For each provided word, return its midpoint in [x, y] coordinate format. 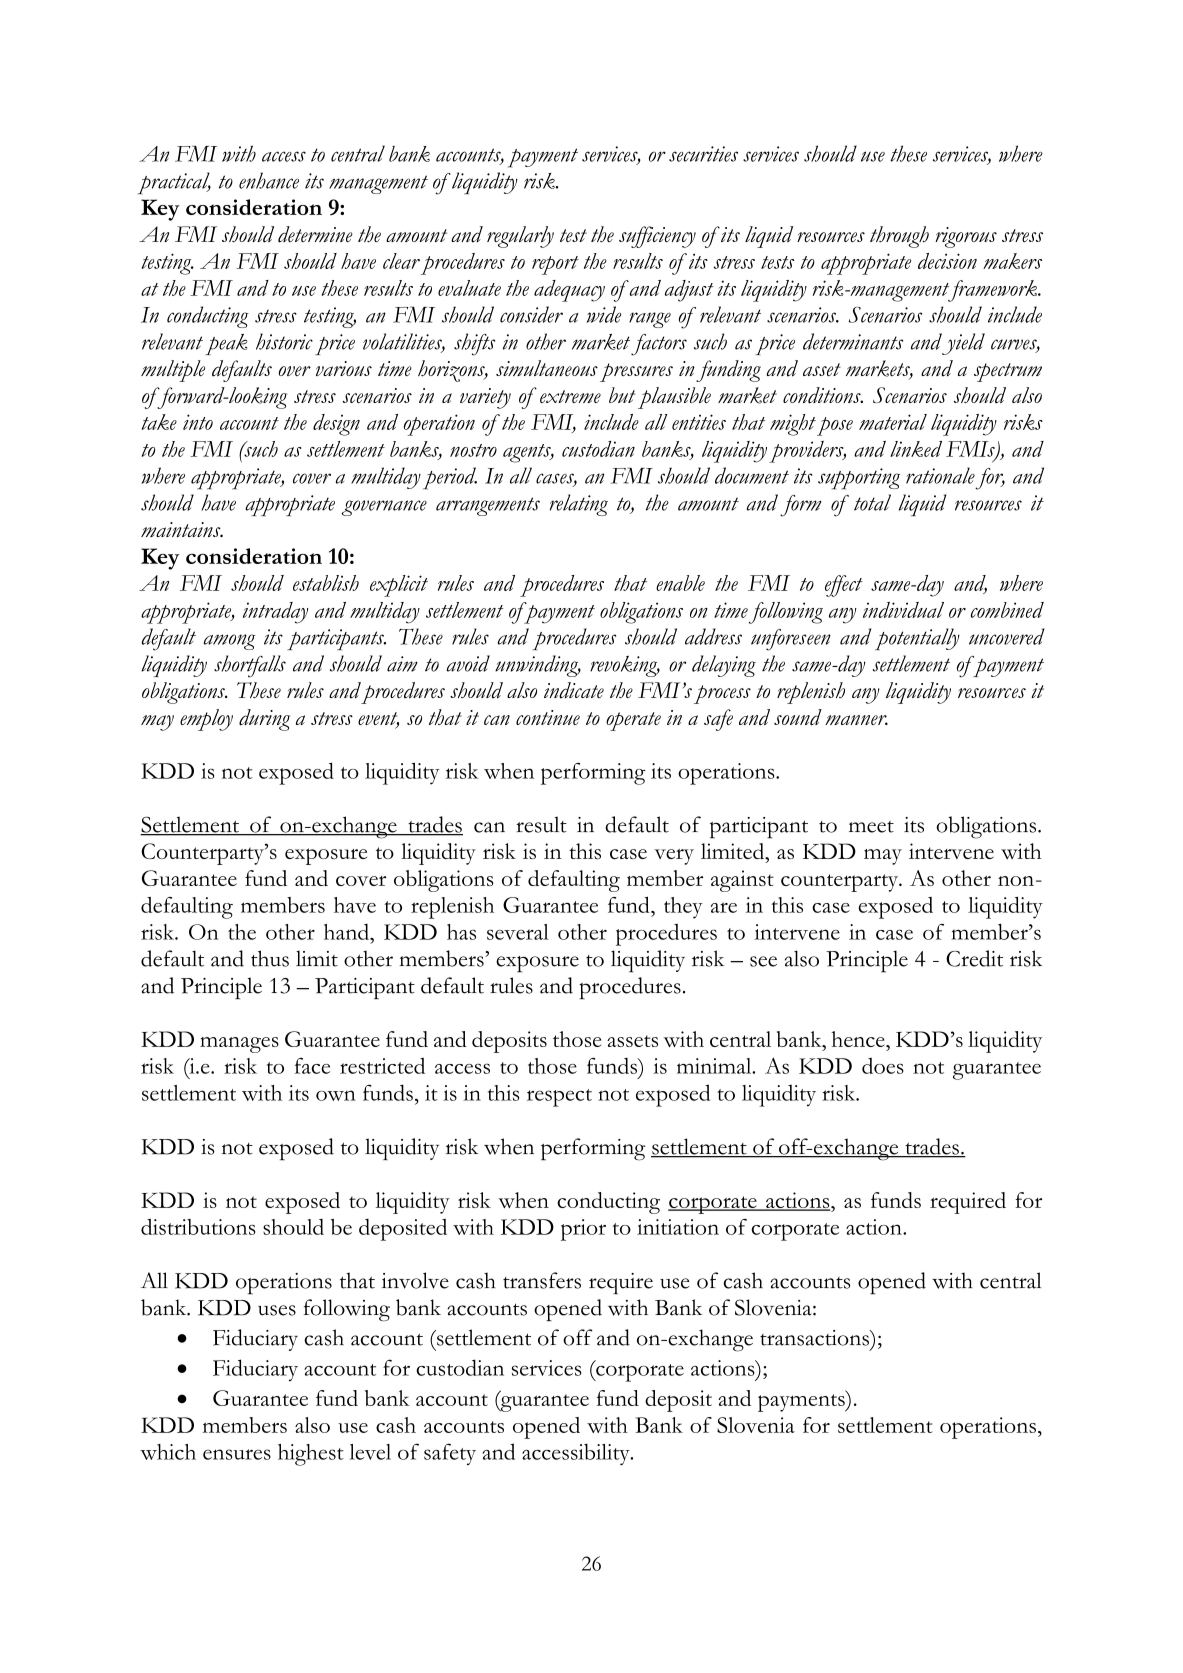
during [264, 720]
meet [871, 827]
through [899, 237]
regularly [520, 237]
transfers [542, 1280]
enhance [269, 180]
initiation [678, 1227]
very [674, 857]
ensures [237, 1454]
